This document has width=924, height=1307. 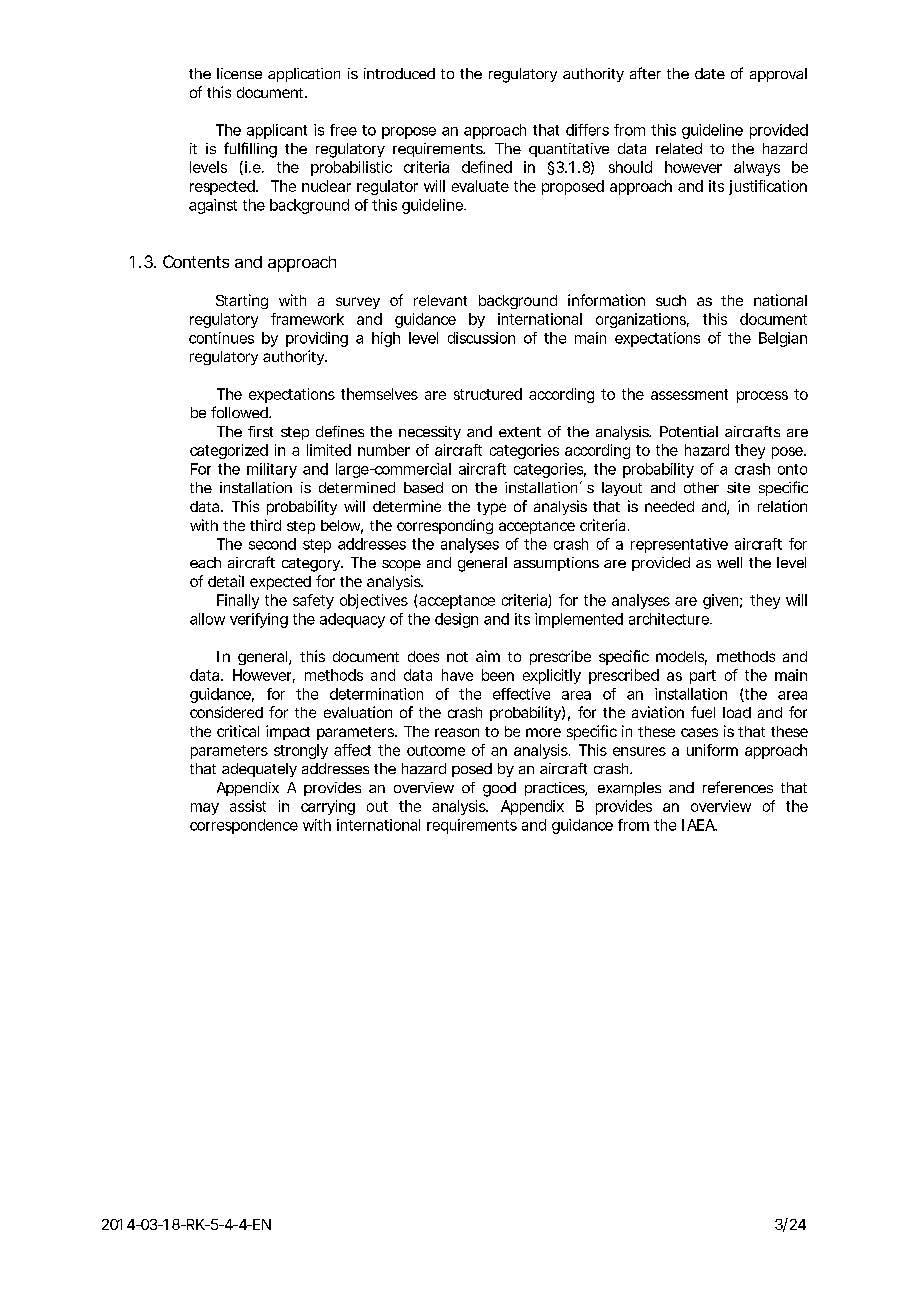 I want to click on third, so click(x=265, y=525).
